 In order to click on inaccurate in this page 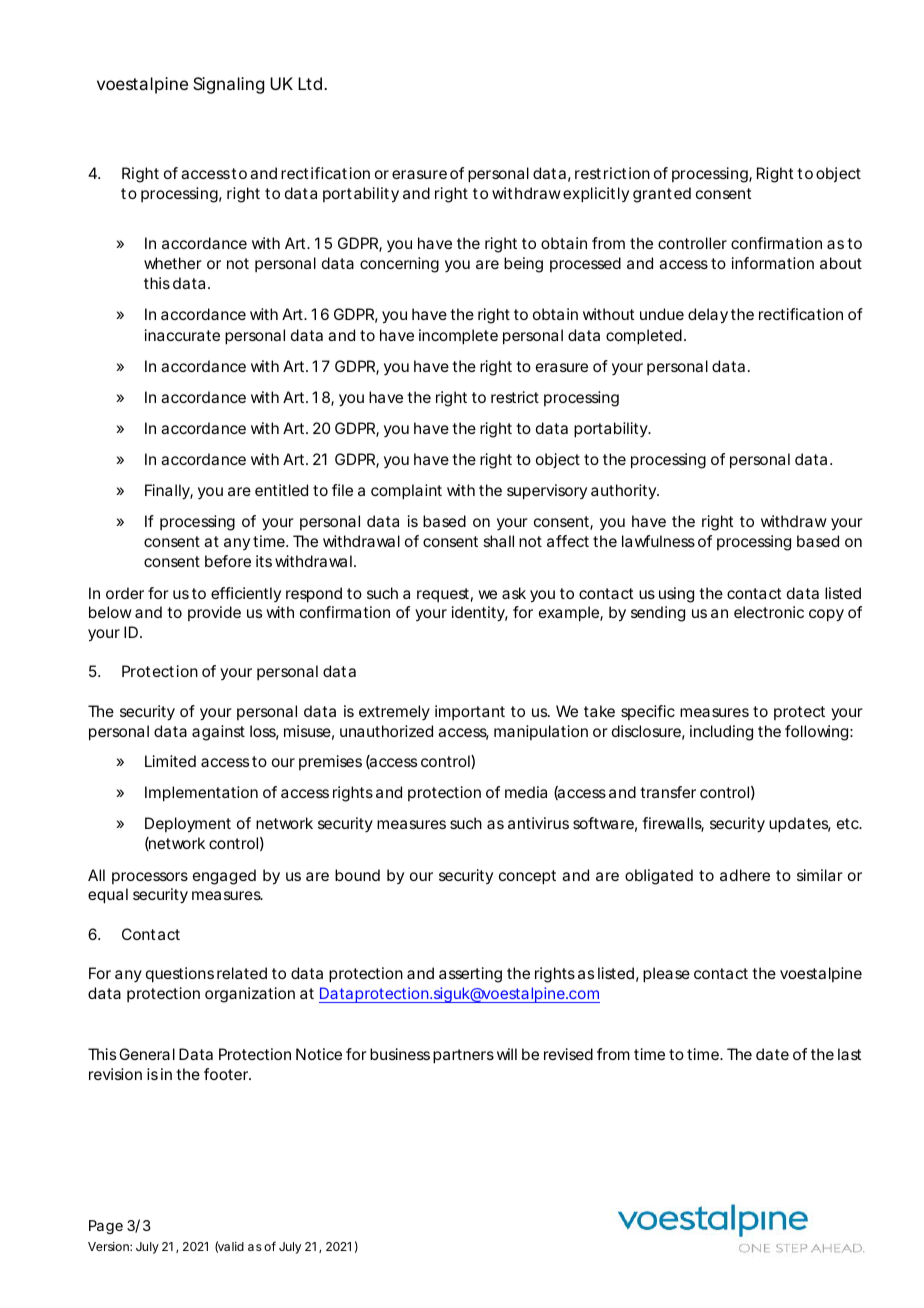, I will do `click(182, 335)`.
